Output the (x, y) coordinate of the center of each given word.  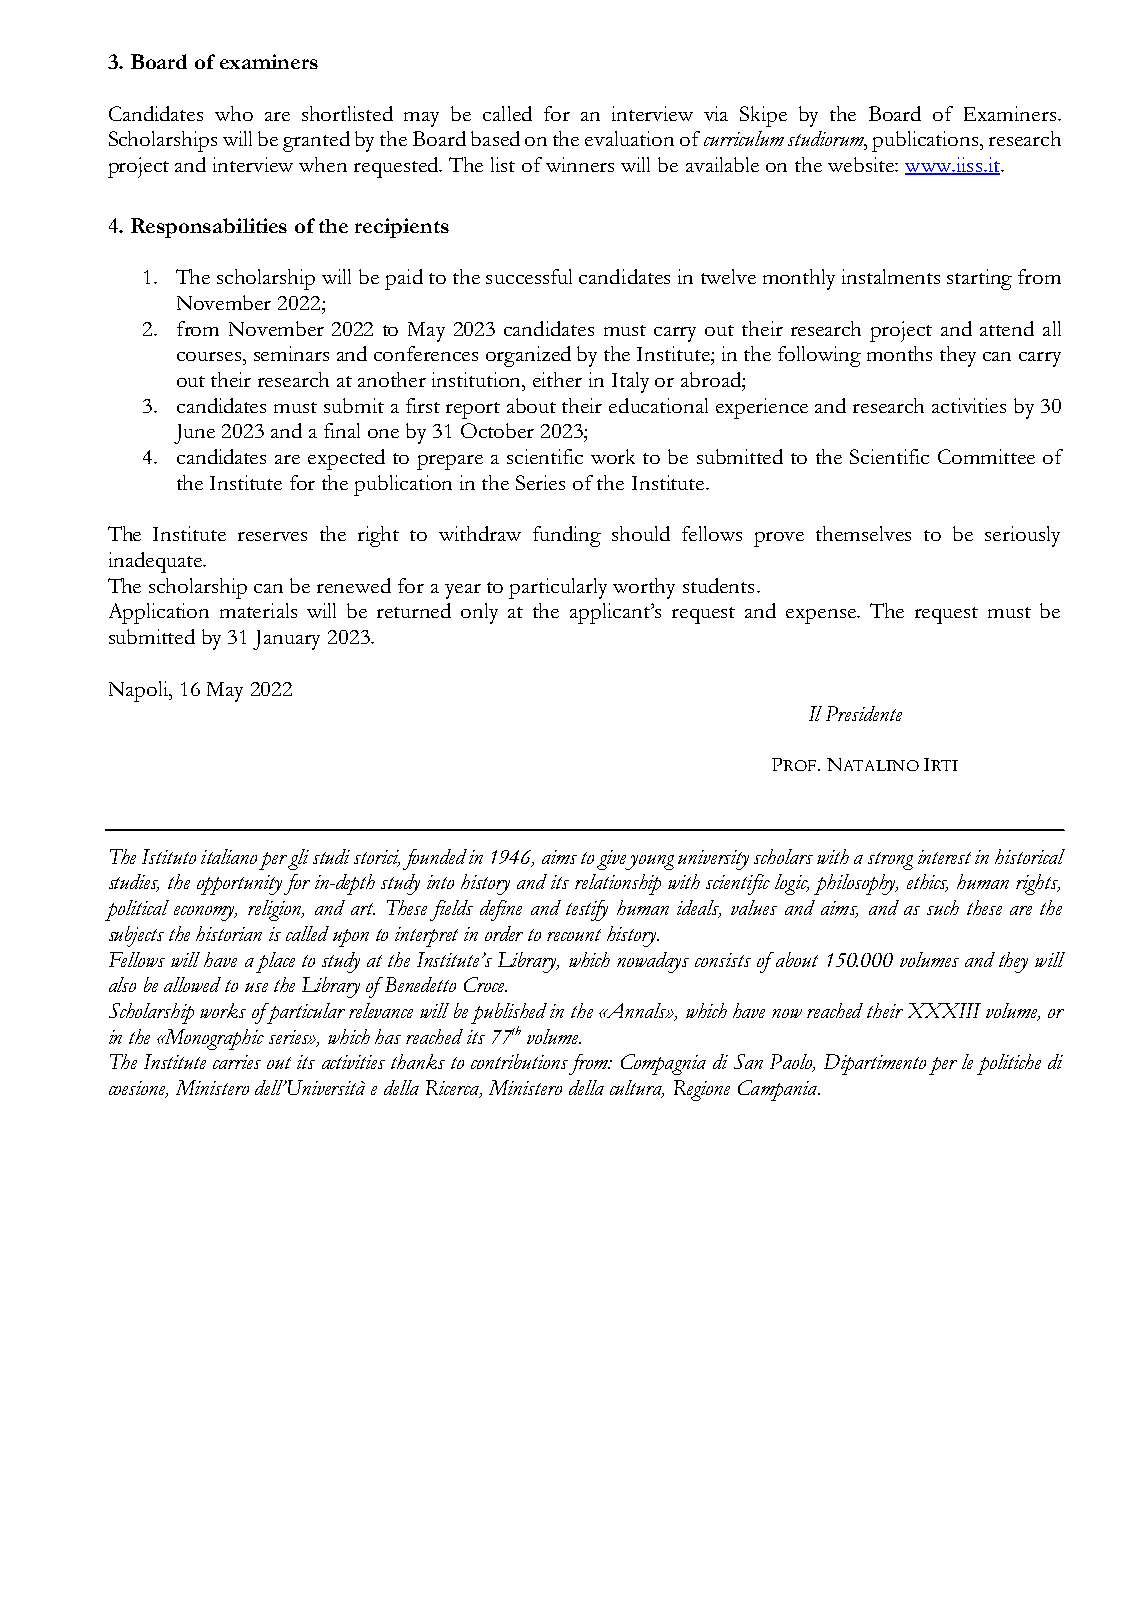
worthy (644, 588)
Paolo (792, 1063)
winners (580, 164)
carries (237, 1062)
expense (822, 616)
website (862, 164)
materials (258, 610)
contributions (519, 1061)
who (234, 113)
